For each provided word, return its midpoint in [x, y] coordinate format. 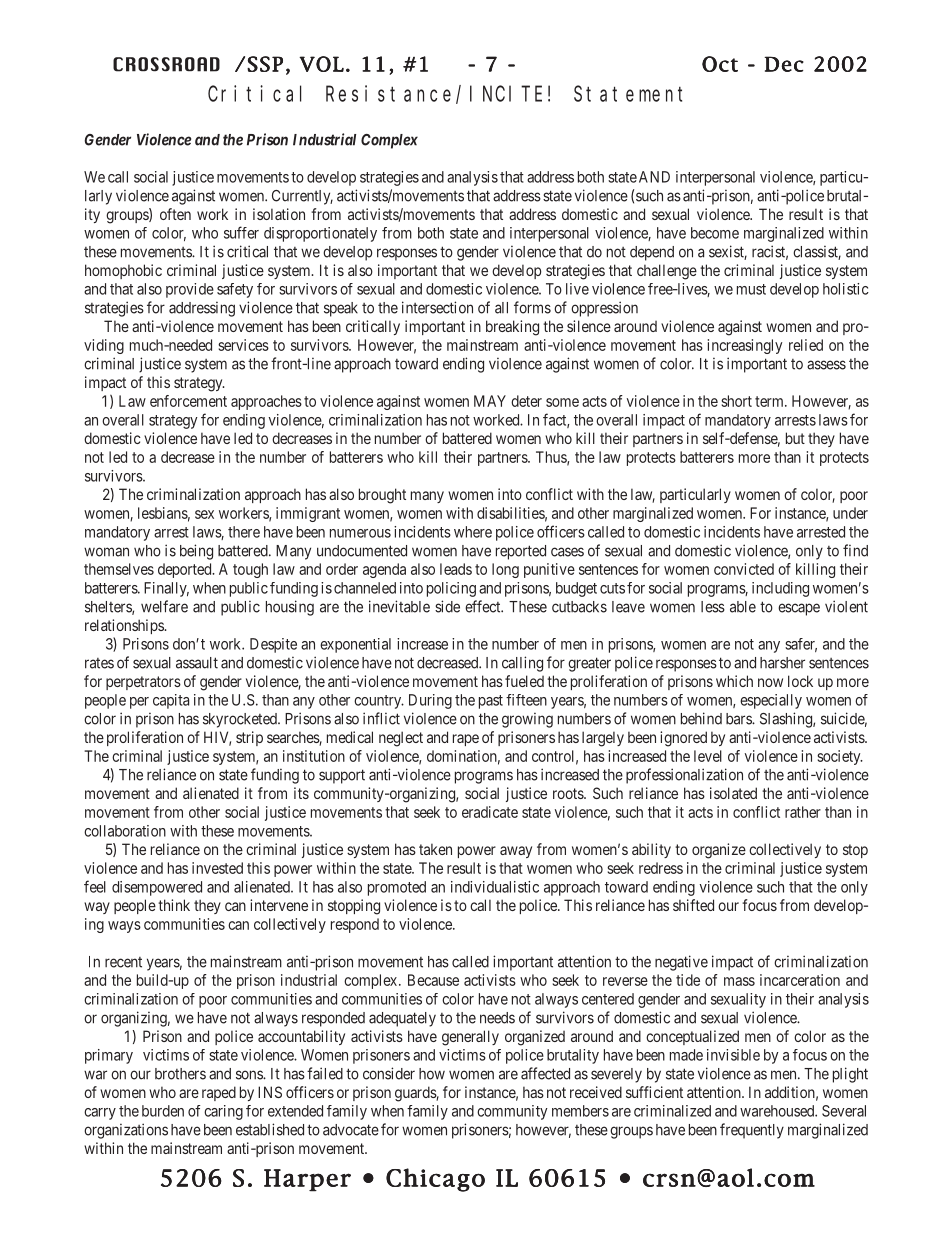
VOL [321, 64]
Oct [720, 64]
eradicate [490, 812]
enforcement [188, 401]
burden [163, 1111]
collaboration [125, 831]
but [795, 438]
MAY [490, 401]
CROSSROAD [166, 64]
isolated [733, 793]
